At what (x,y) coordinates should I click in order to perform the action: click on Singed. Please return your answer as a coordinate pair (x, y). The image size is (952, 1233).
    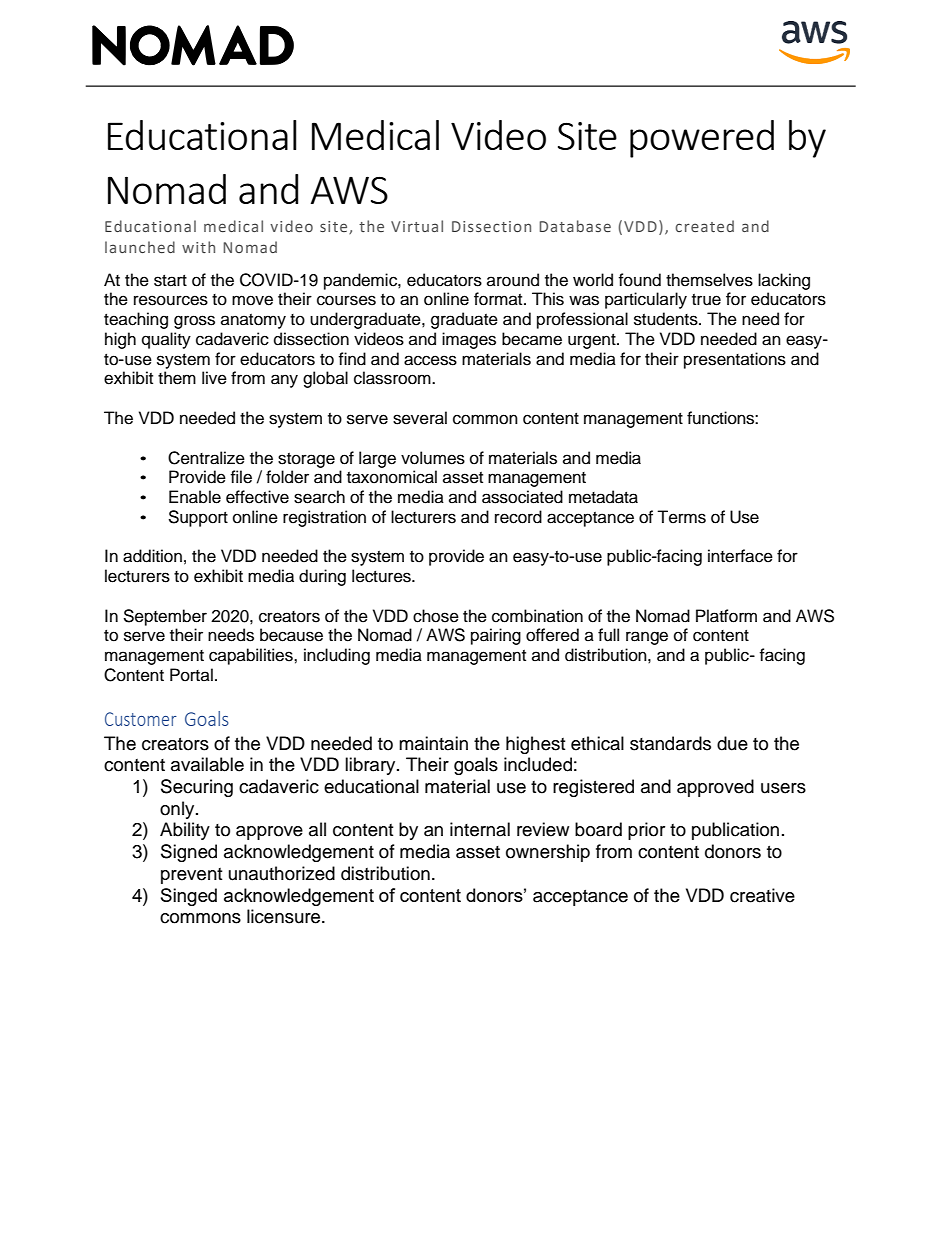
    Looking at the image, I should click on (189, 897).
